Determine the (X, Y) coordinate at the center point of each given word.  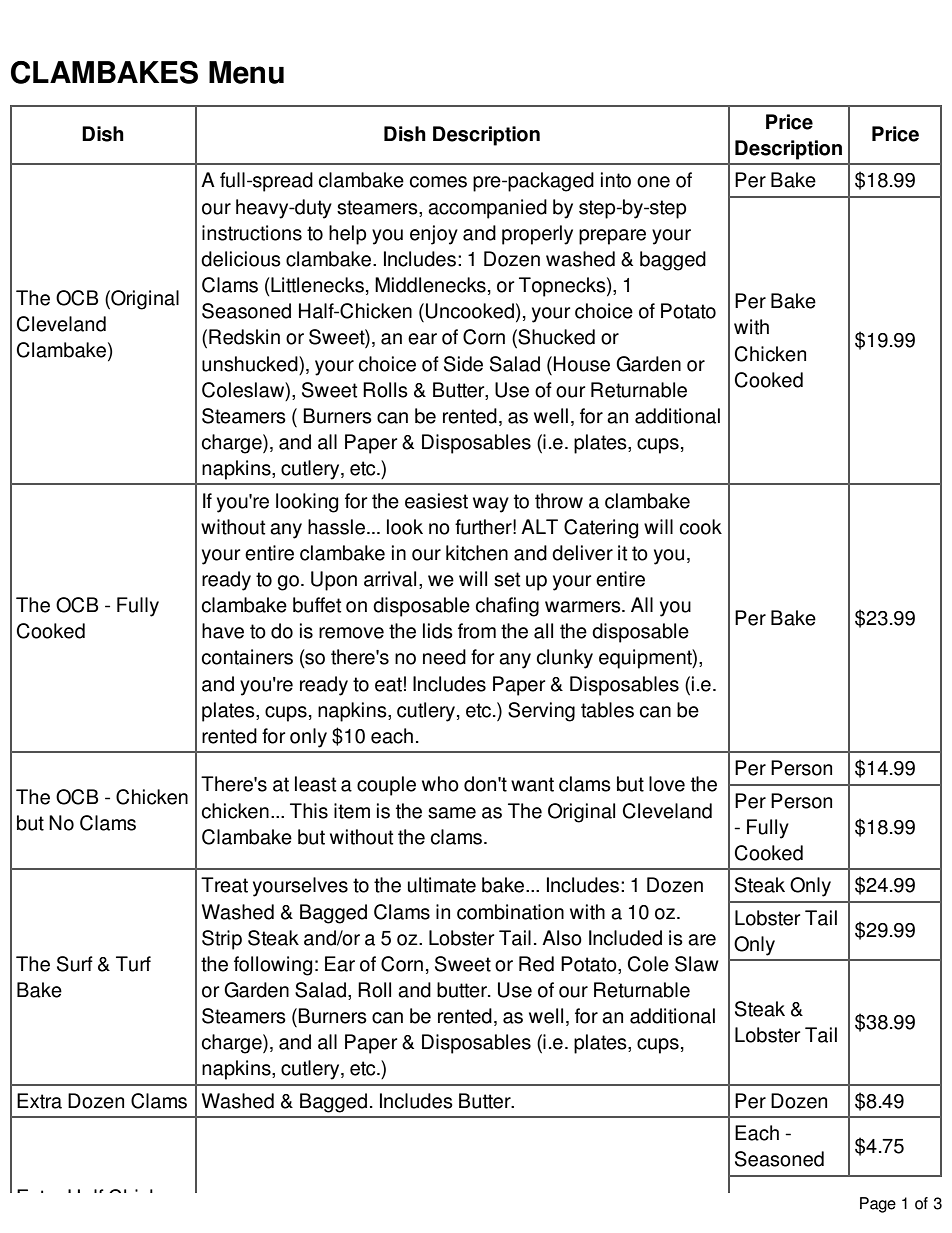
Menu (246, 72)
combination (510, 912)
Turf (133, 964)
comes (438, 182)
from (477, 631)
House (582, 364)
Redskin (244, 337)
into (616, 180)
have (223, 631)
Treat (224, 885)
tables (607, 710)
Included (625, 938)
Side (463, 364)
